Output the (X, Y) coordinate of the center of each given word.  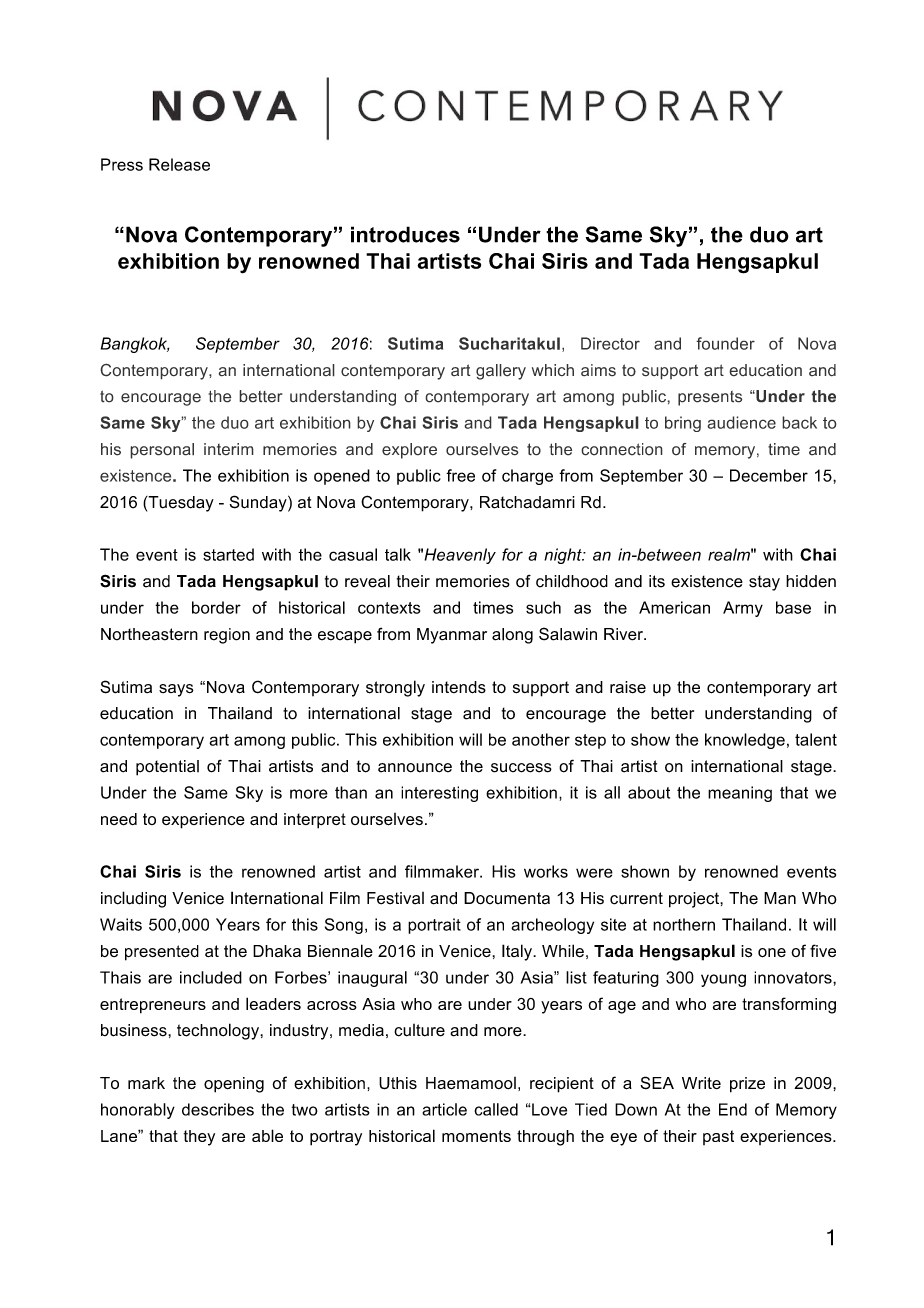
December (769, 475)
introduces (405, 234)
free (460, 475)
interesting (439, 794)
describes (218, 1109)
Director (610, 343)
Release (179, 164)
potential (167, 768)
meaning (740, 794)
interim (229, 449)
